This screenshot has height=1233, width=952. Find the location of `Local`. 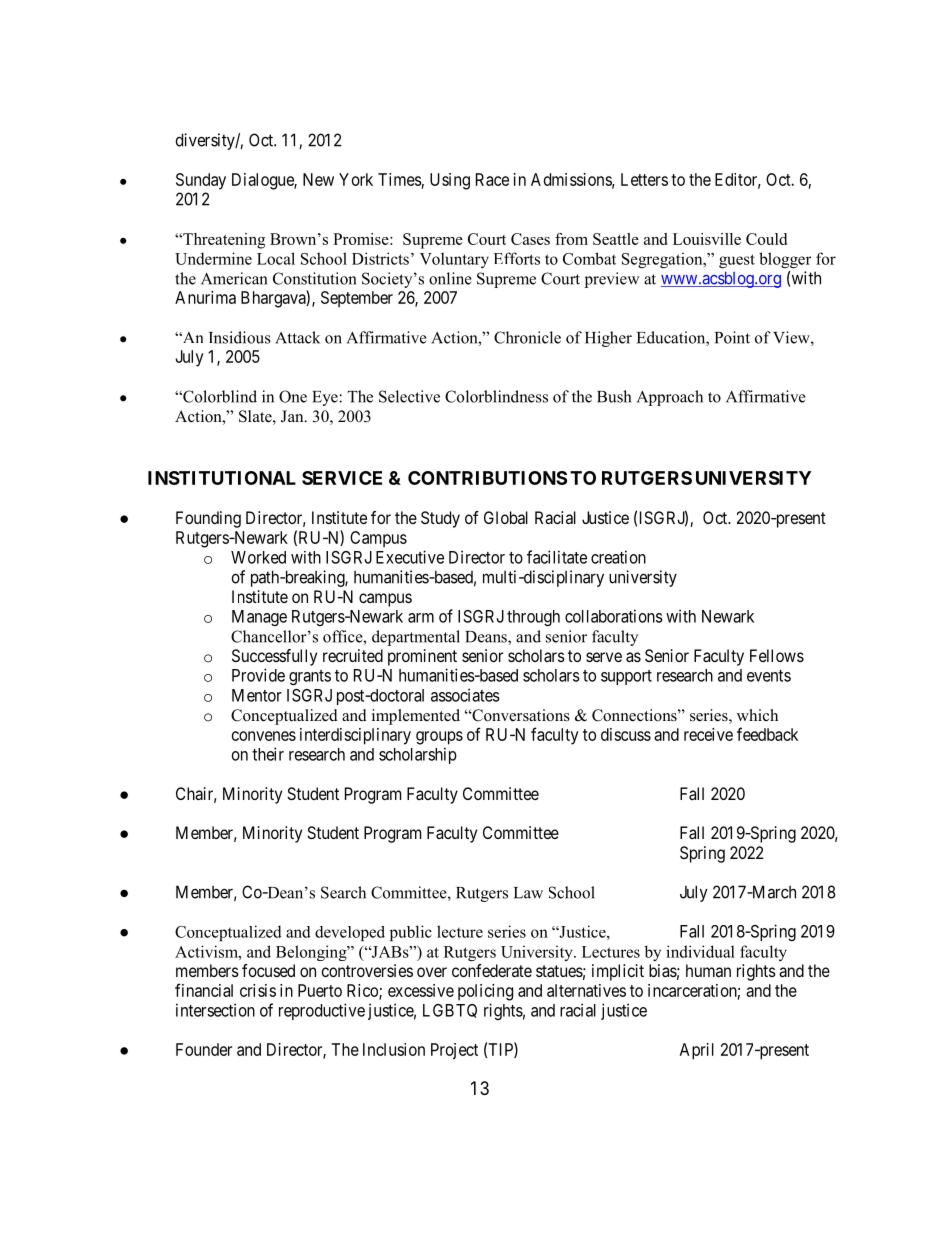

Local is located at coordinates (276, 258).
